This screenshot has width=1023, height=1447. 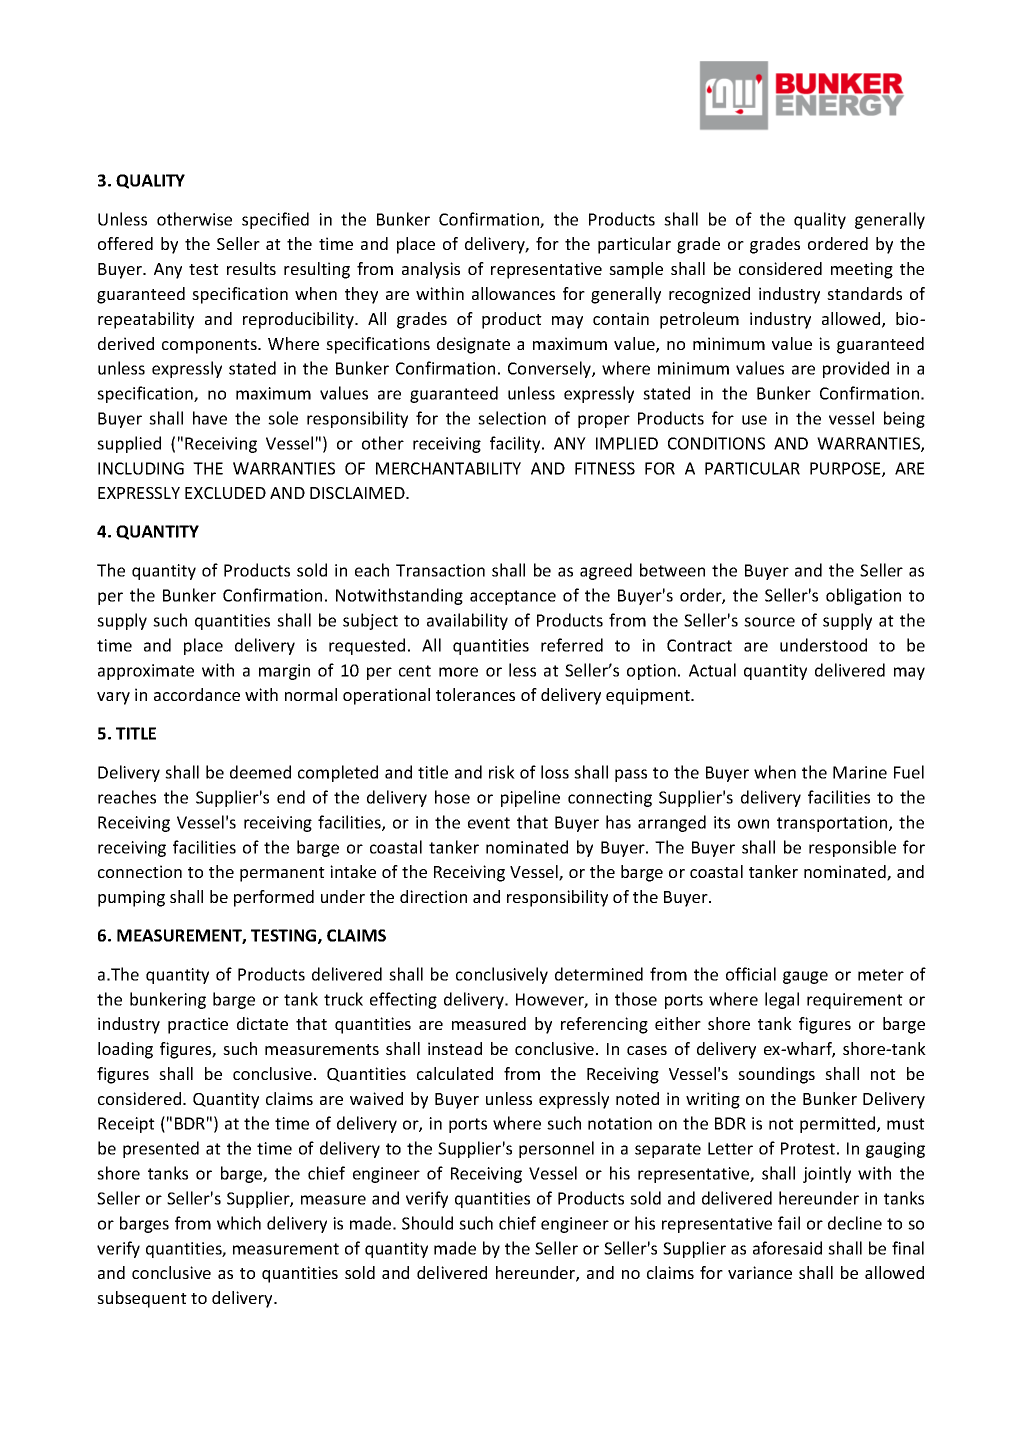 I want to click on allowances, so click(x=513, y=293).
